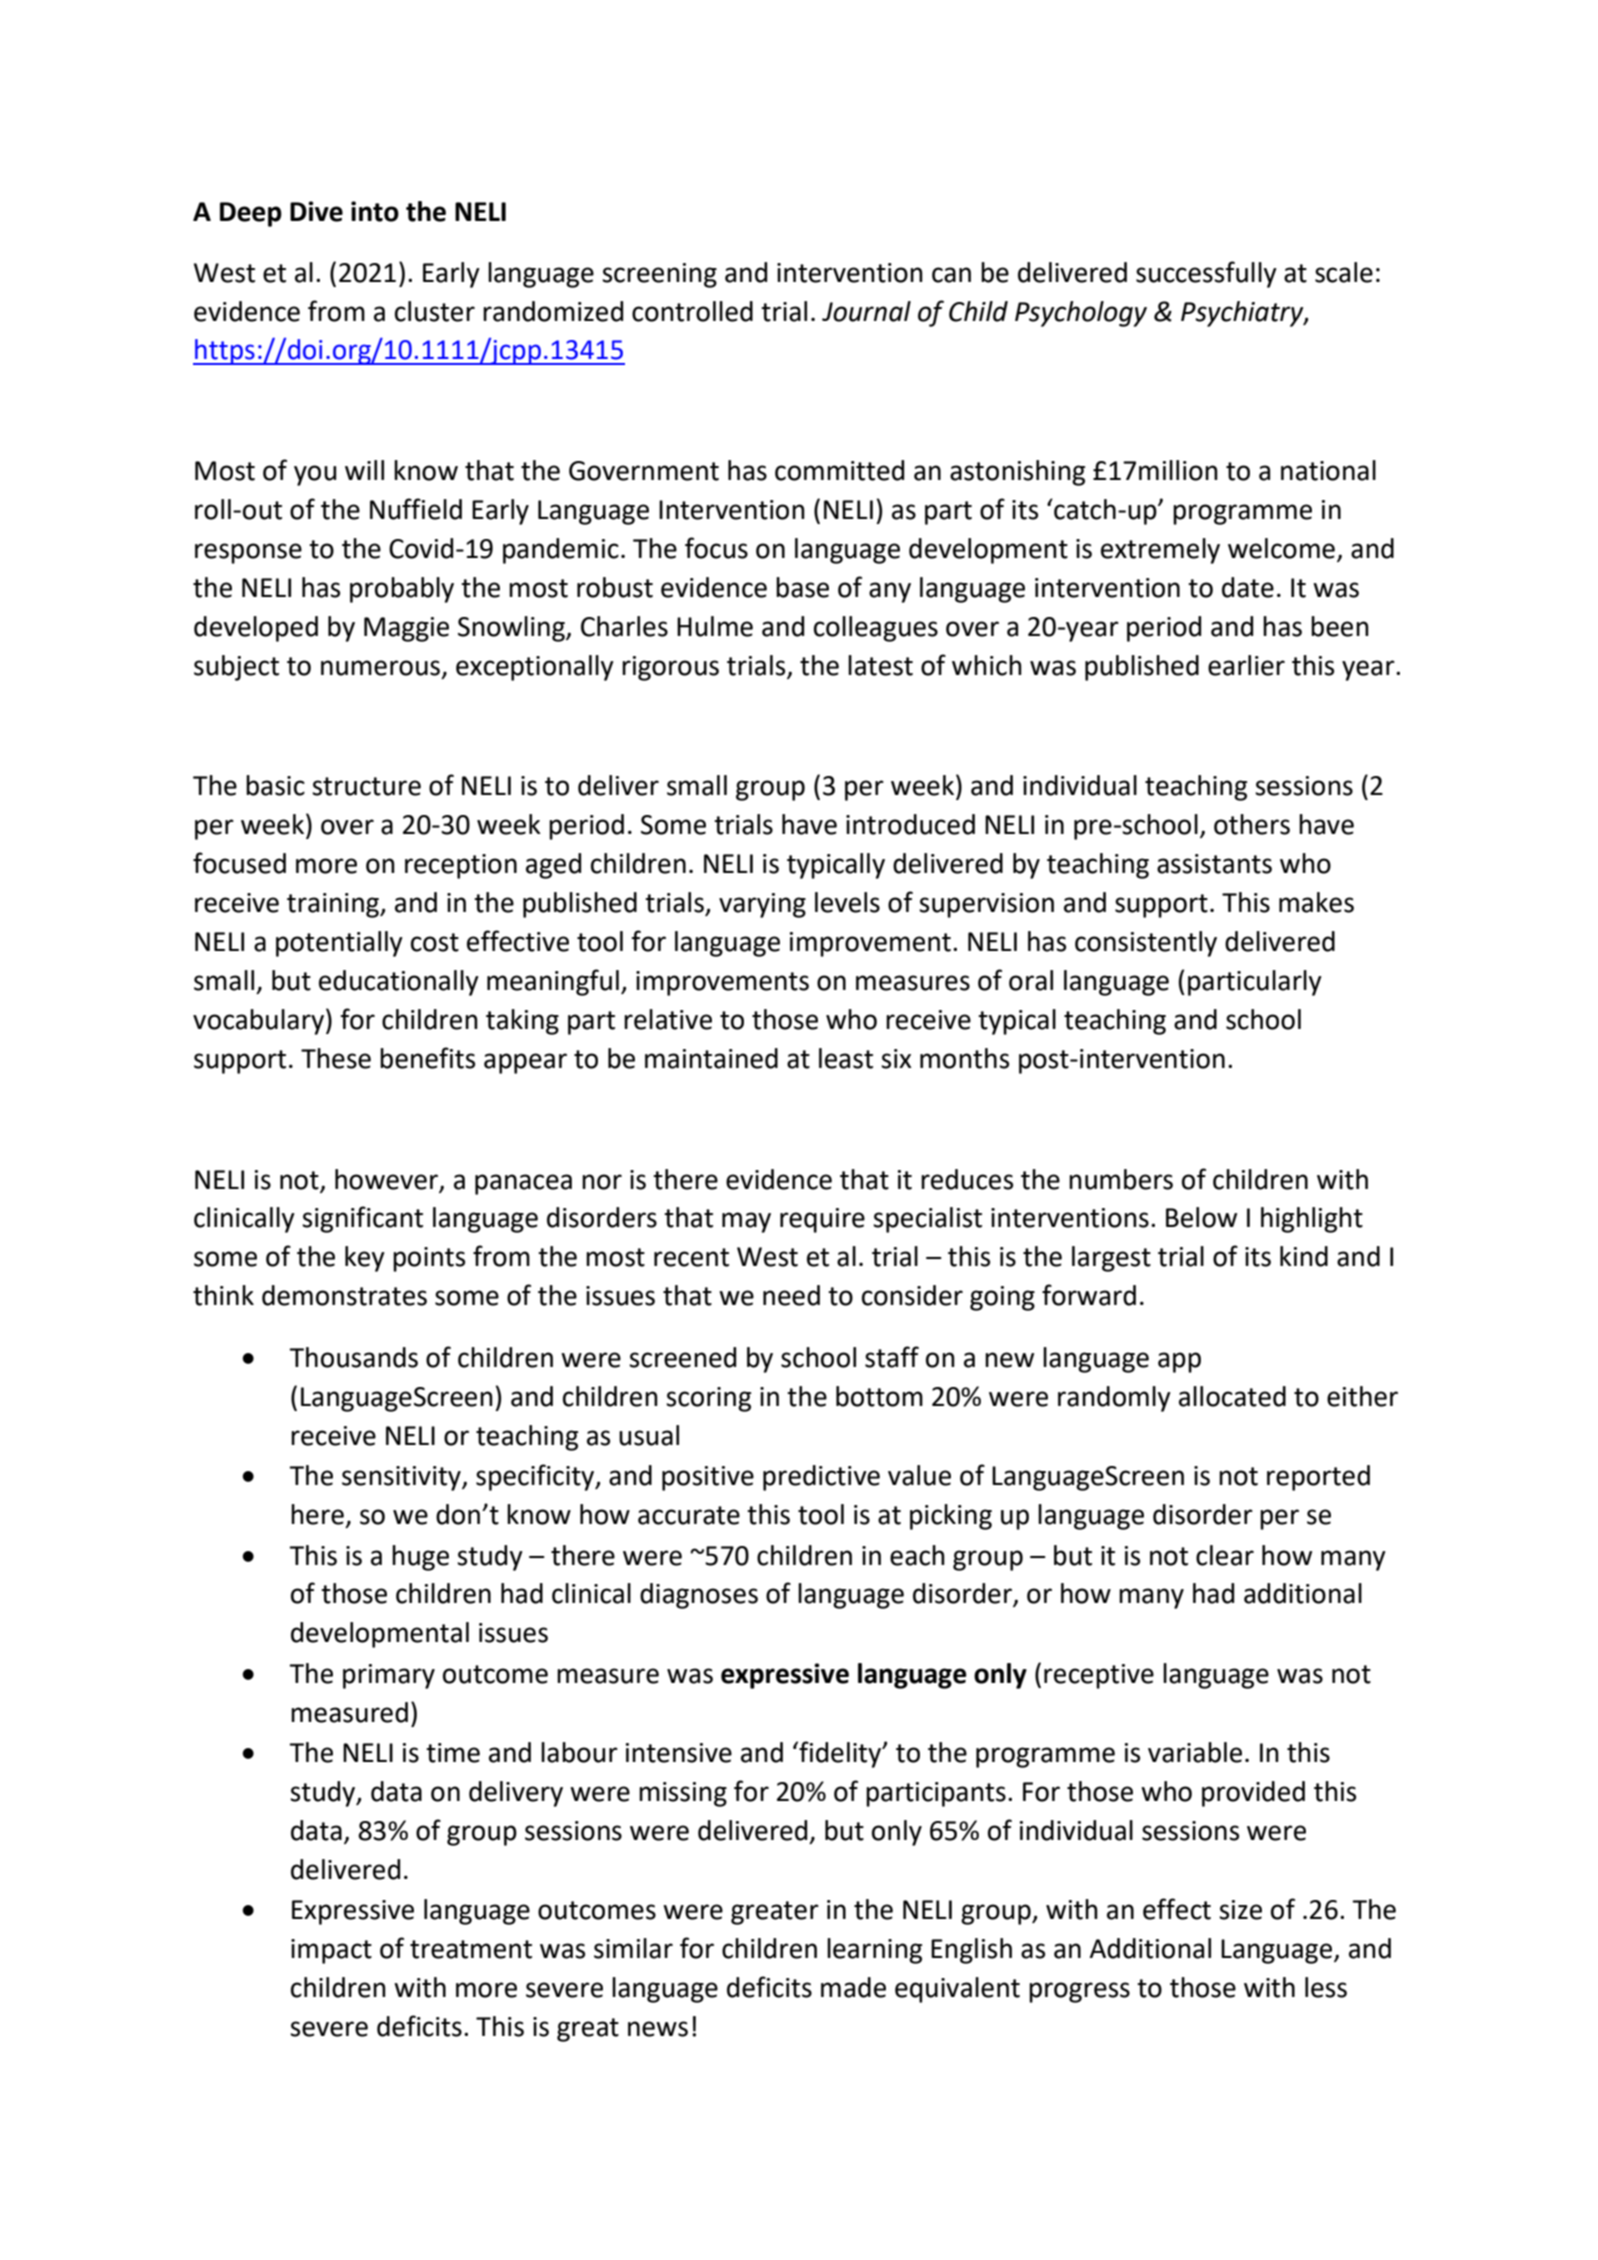 This screenshot has width=1598, height=2260. What do you see at coordinates (821, 1478) in the screenshot?
I see `predictive` at bounding box center [821, 1478].
